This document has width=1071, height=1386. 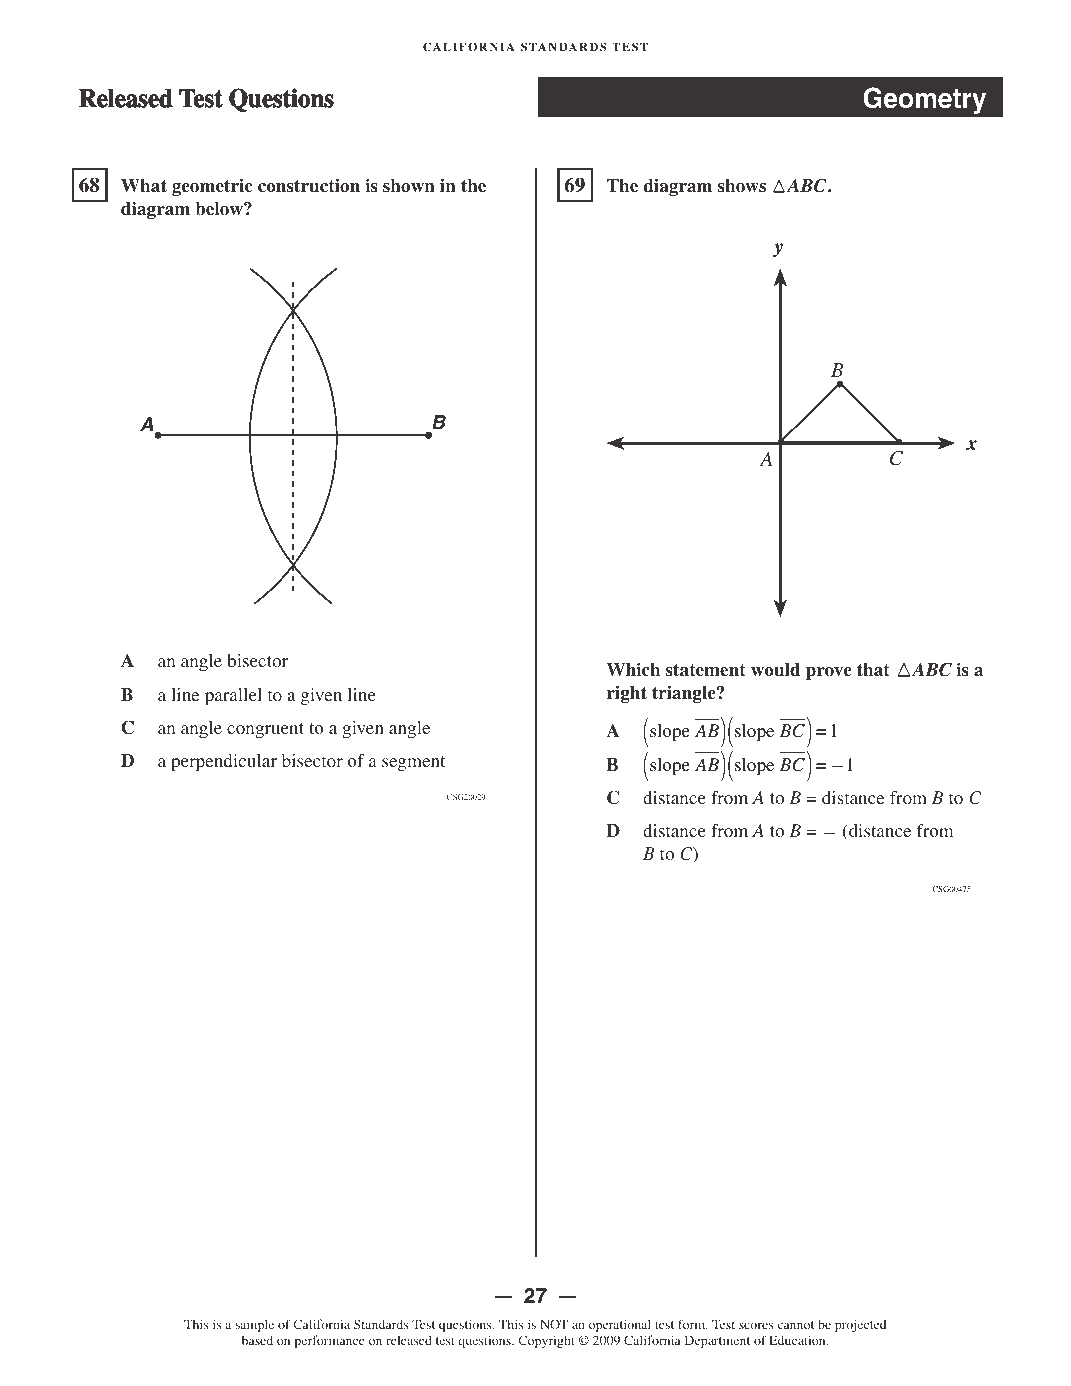 What do you see at coordinates (742, 186) in the document?
I see `shows` at bounding box center [742, 186].
